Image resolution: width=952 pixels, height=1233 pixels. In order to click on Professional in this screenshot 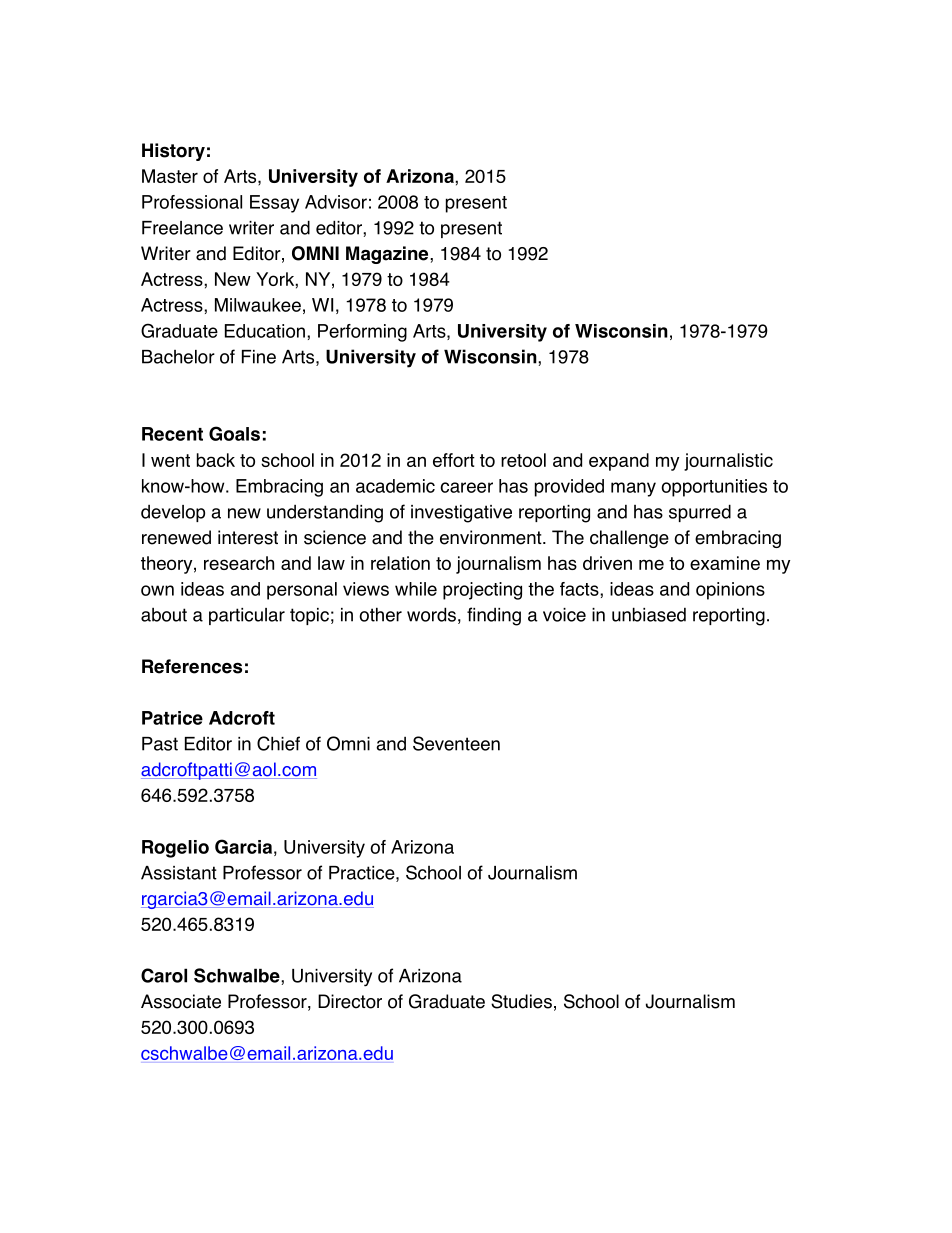, I will do `click(192, 202)`.
